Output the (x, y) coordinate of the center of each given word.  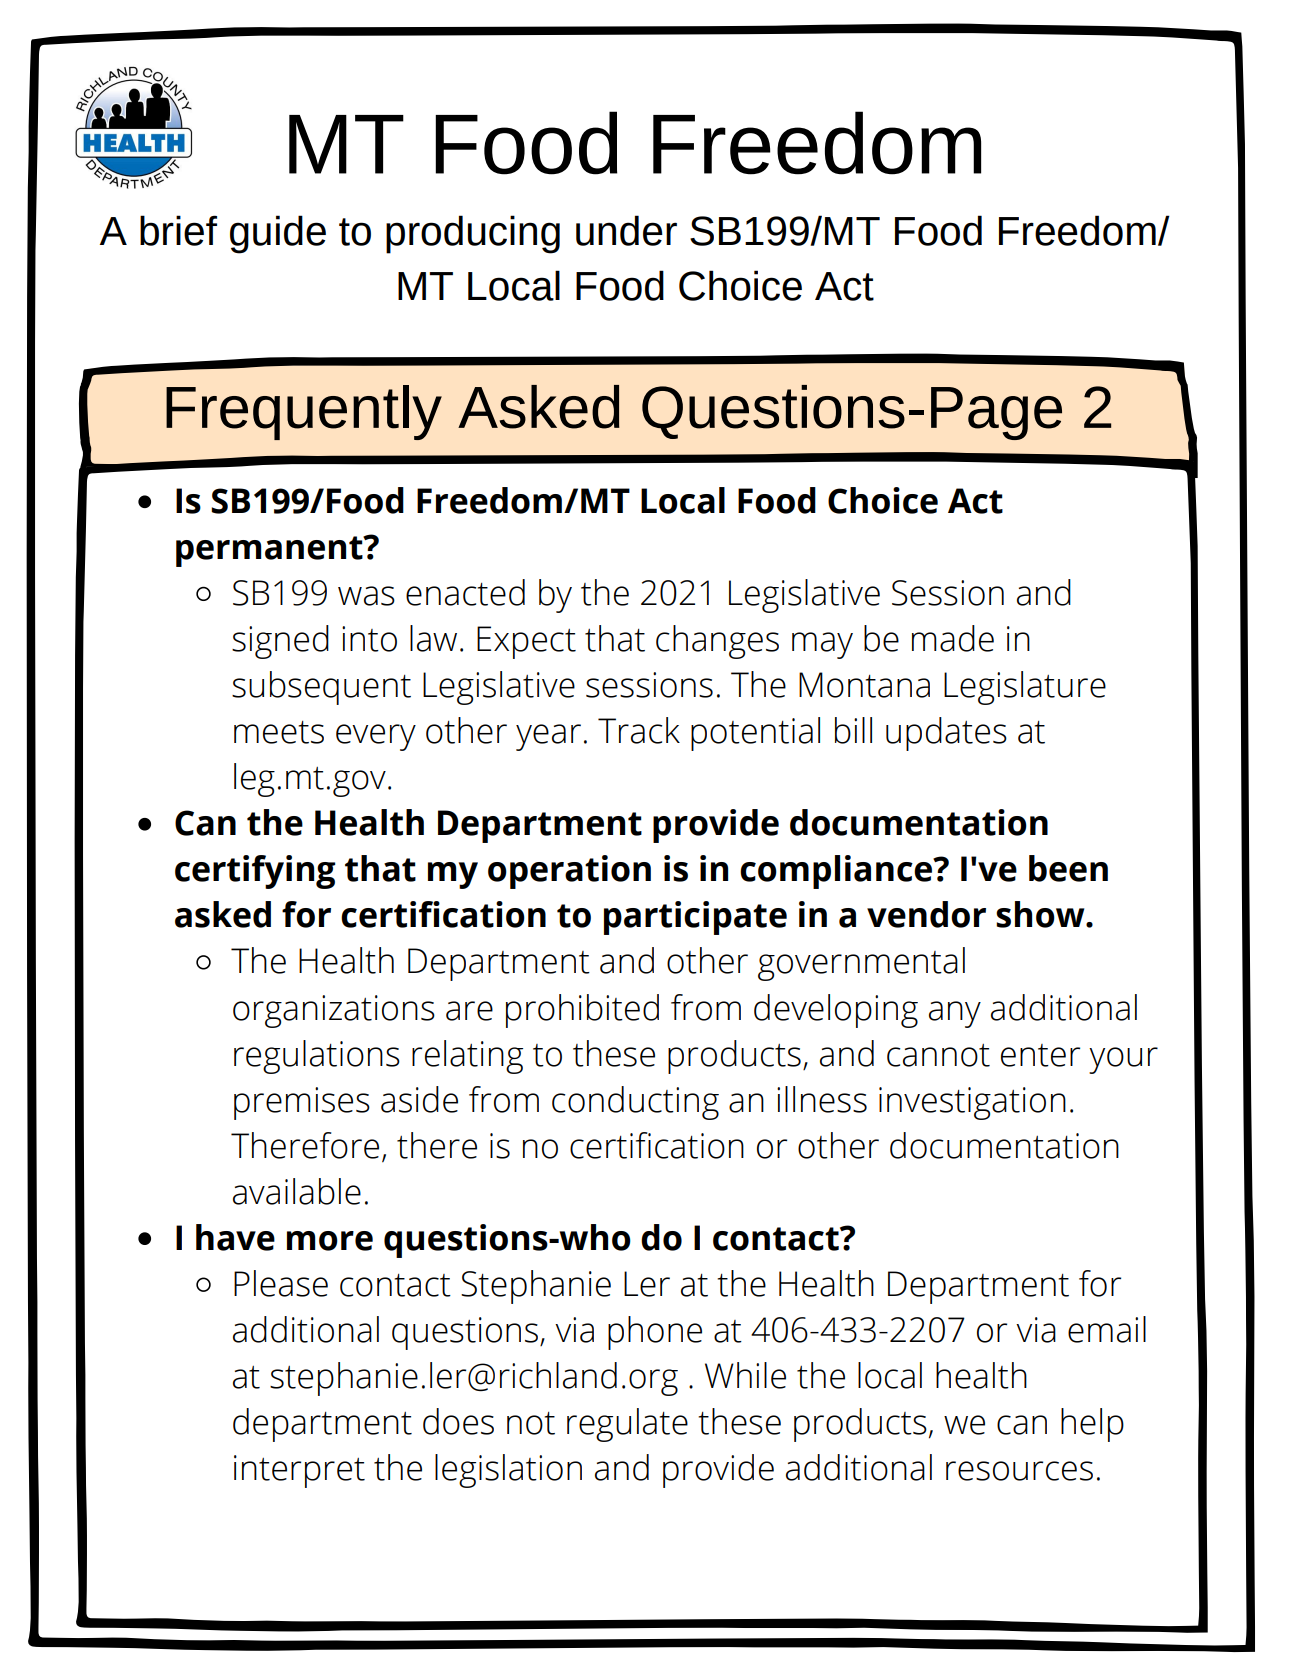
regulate (627, 1425)
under (626, 230)
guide (278, 234)
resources (1019, 1471)
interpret (299, 1471)
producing (473, 234)
